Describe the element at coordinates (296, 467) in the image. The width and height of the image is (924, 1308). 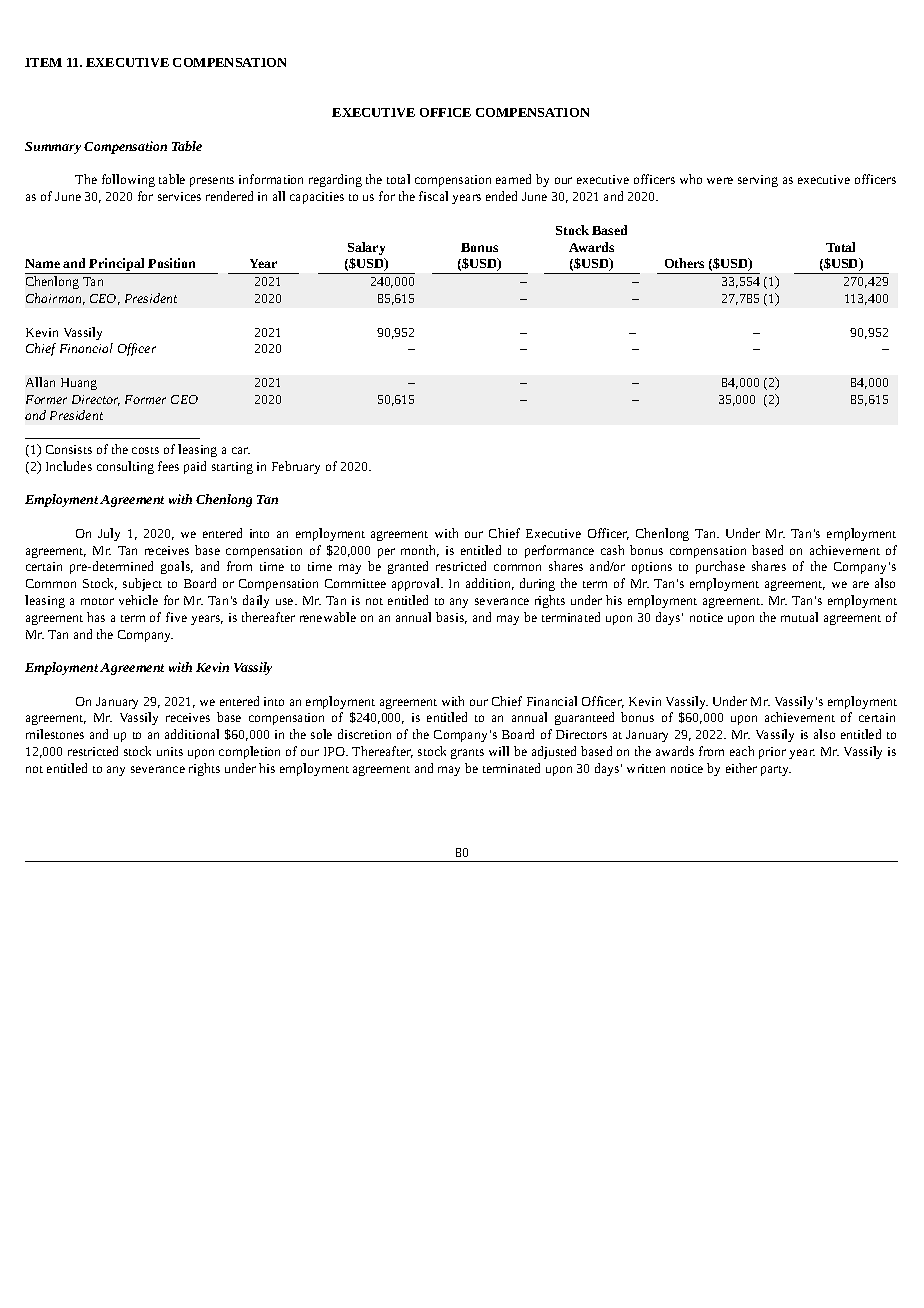
I see `February` at that location.
